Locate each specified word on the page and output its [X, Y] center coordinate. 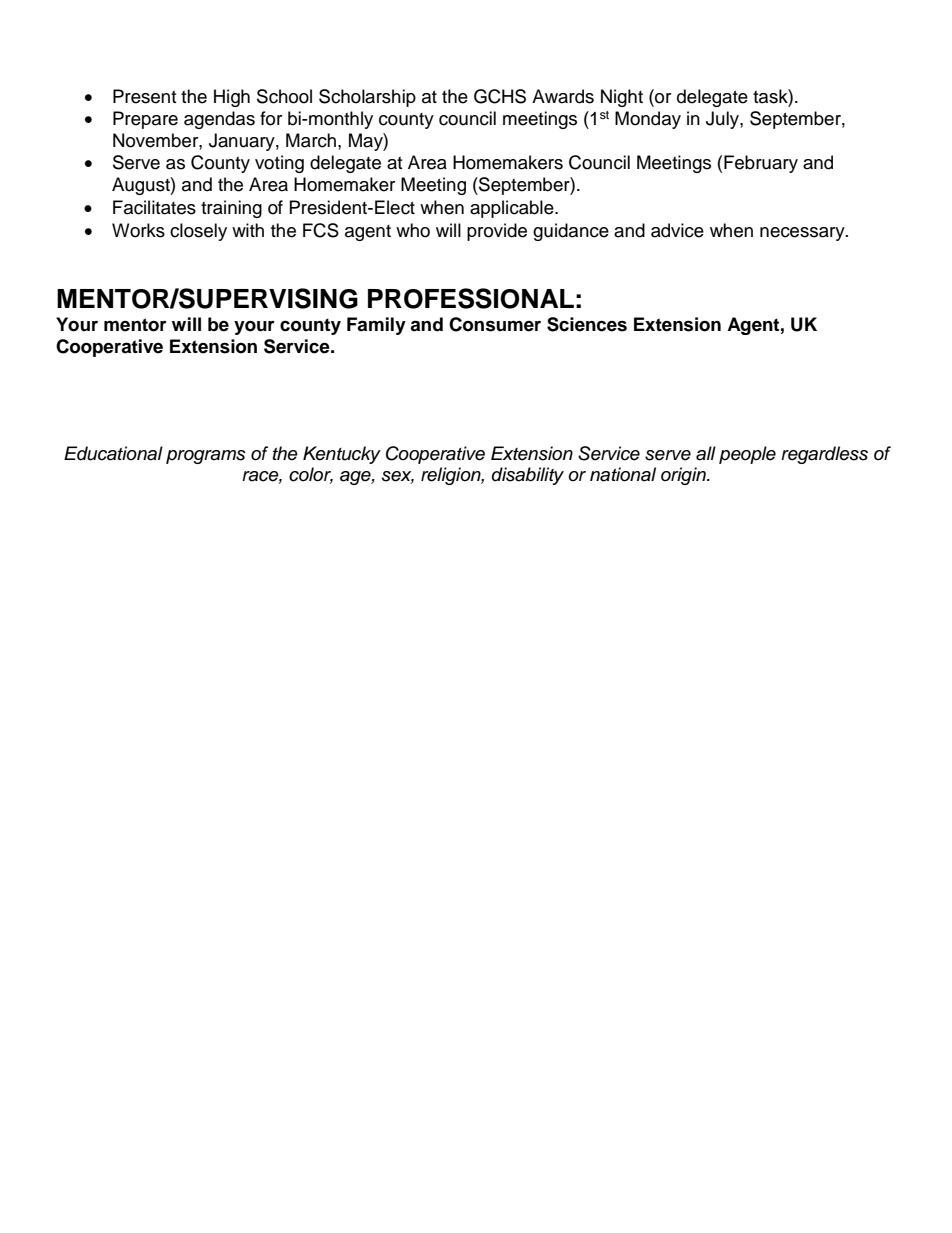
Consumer [495, 324]
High [232, 98]
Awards [563, 96]
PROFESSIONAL [471, 298]
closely [198, 232]
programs [206, 457]
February [761, 164]
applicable [513, 209]
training [231, 209]
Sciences [587, 324]
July [723, 120]
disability [528, 476]
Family [376, 326]
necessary [803, 234]
